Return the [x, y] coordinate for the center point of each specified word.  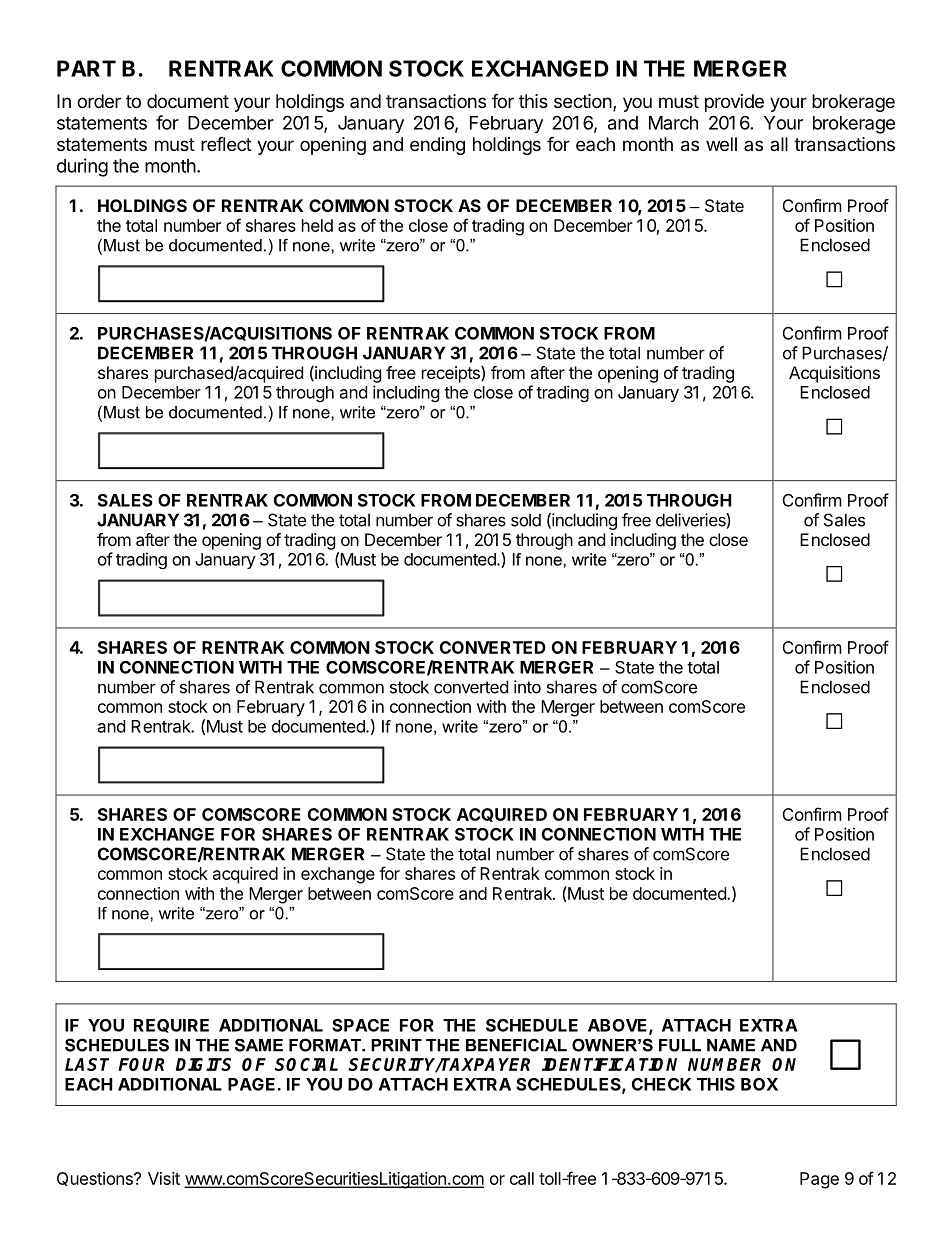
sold [526, 520]
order [99, 101]
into [527, 687]
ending [437, 146]
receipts [452, 374]
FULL [680, 1045]
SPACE [360, 1025]
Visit [164, 1178]
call [522, 1178]
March [673, 123]
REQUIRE [171, 1026]
